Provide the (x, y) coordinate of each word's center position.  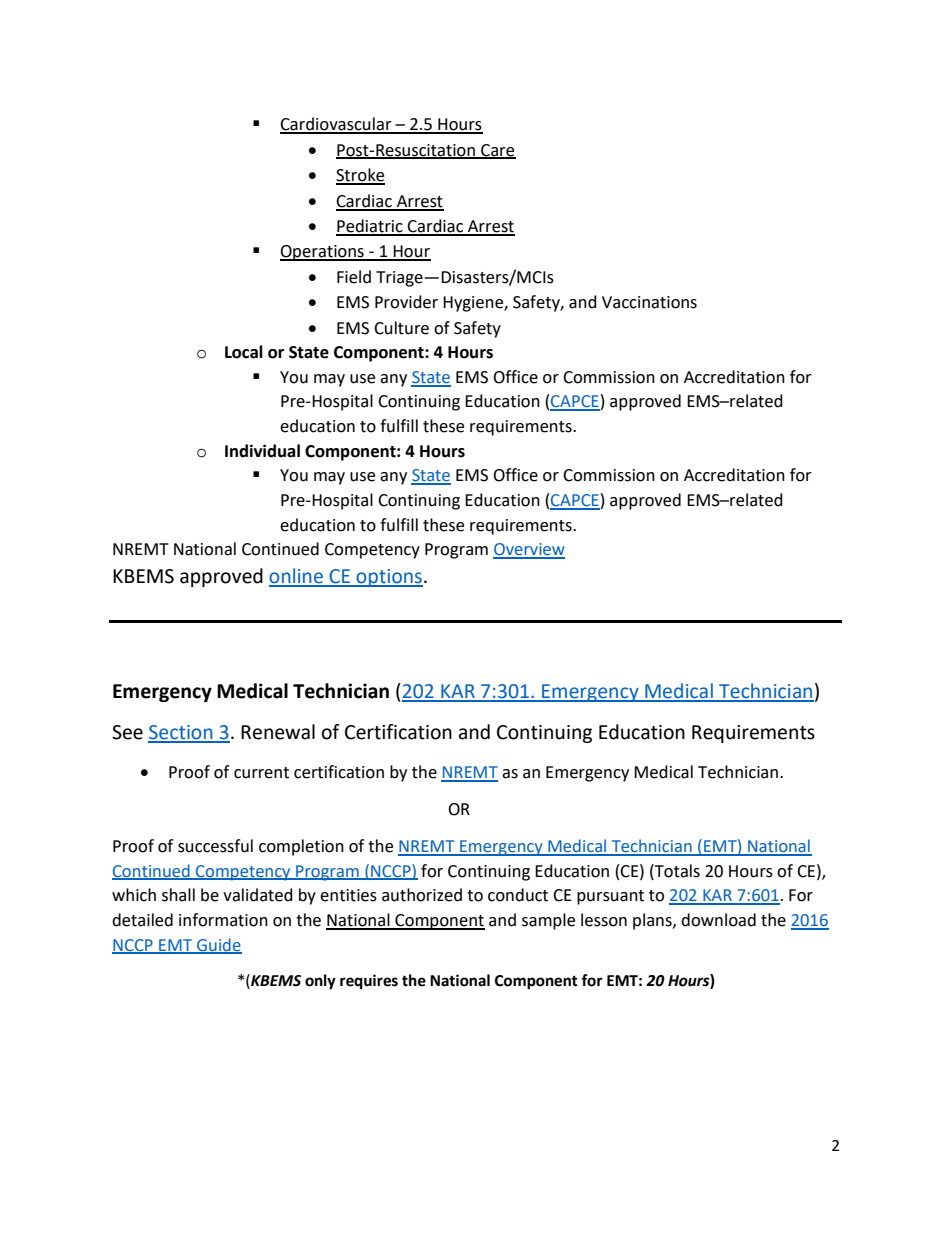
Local (244, 352)
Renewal (278, 732)
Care (497, 151)
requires (369, 982)
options (388, 578)
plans (653, 921)
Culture (401, 328)
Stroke (360, 176)
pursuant (610, 897)
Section (181, 733)
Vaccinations (649, 302)
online (297, 577)
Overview (529, 550)
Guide (218, 945)
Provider (406, 302)
